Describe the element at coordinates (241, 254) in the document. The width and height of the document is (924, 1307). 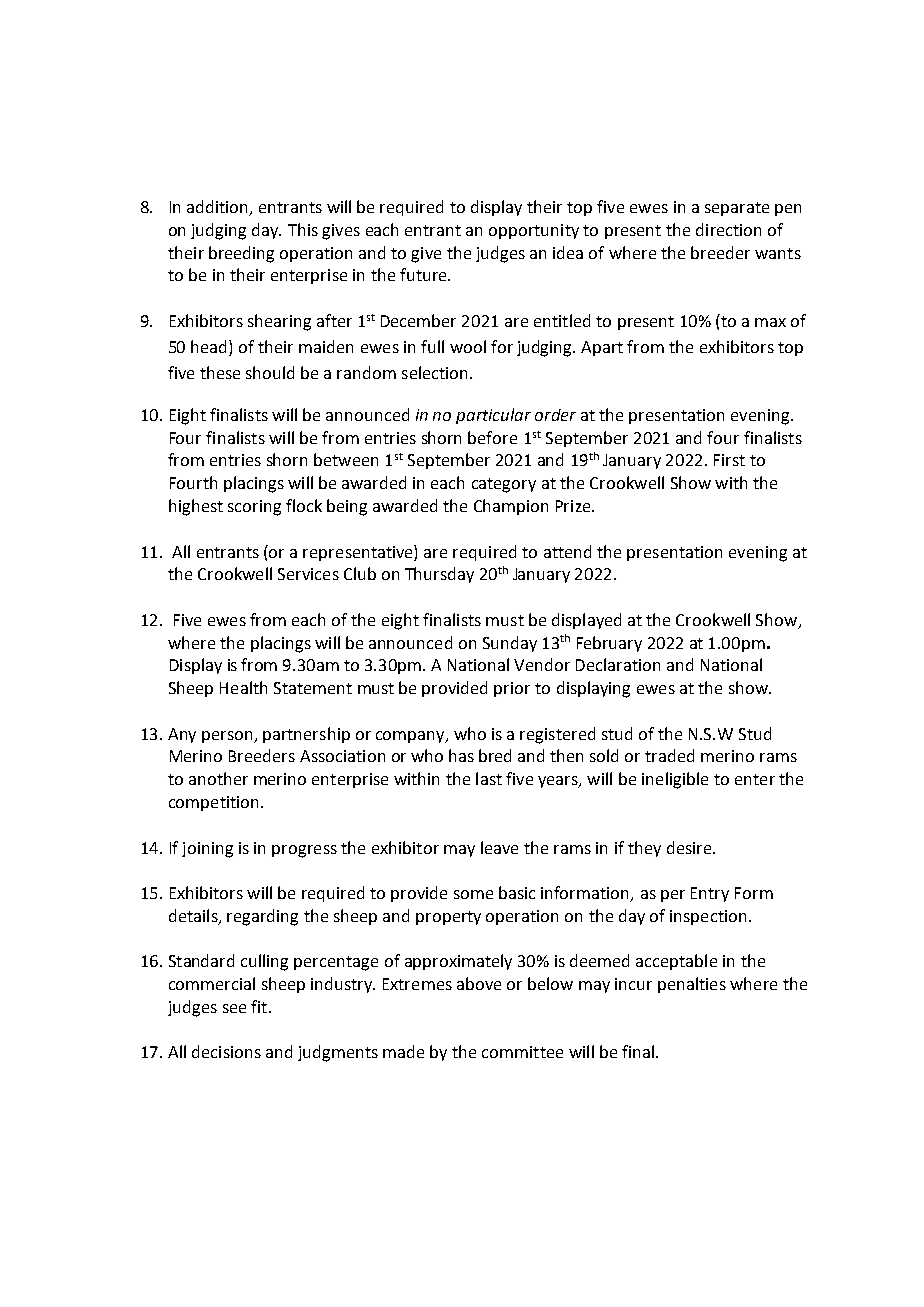
I see `breeding` at that location.
